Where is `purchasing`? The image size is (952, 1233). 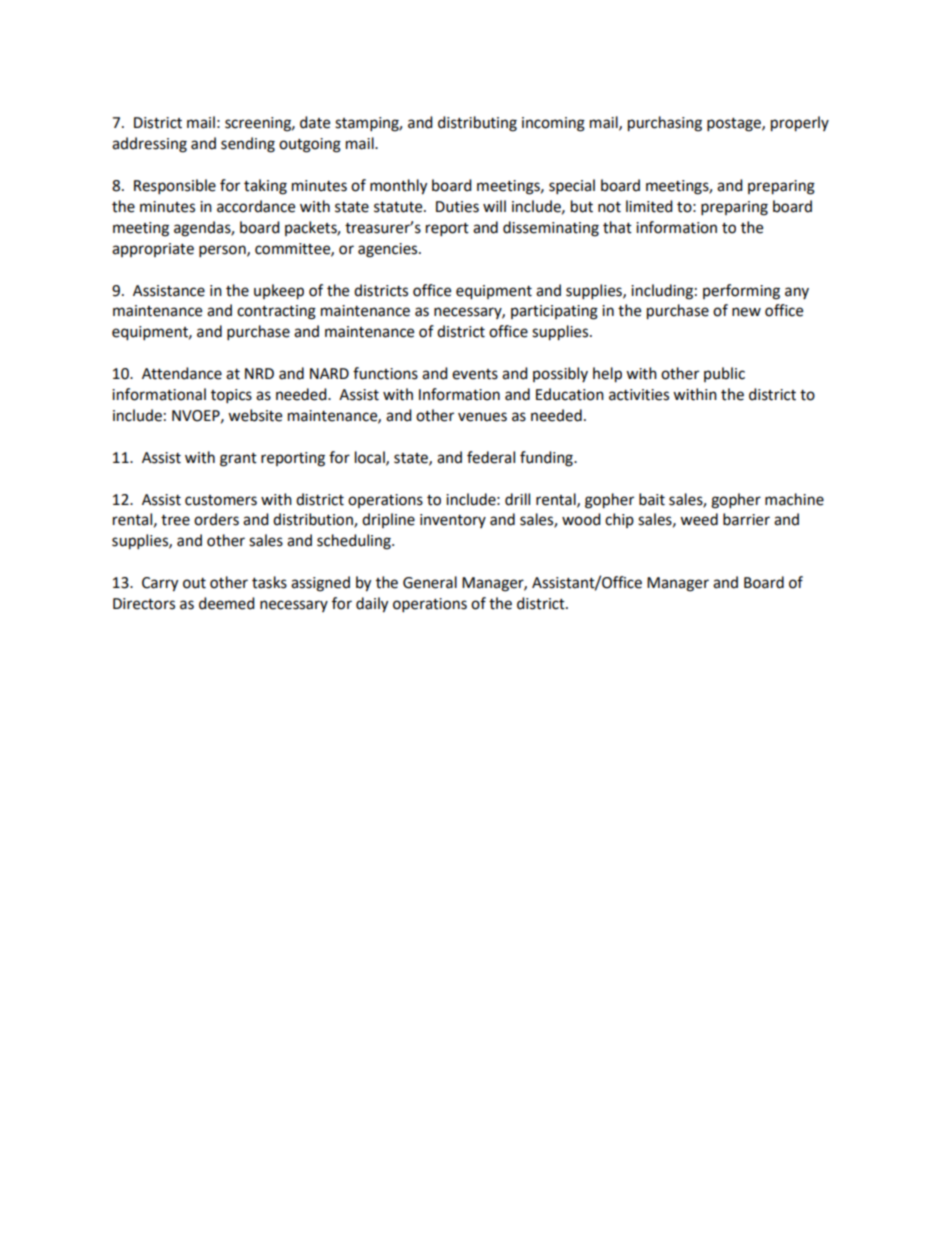 purchasing is located at coordinates (665, 124).
